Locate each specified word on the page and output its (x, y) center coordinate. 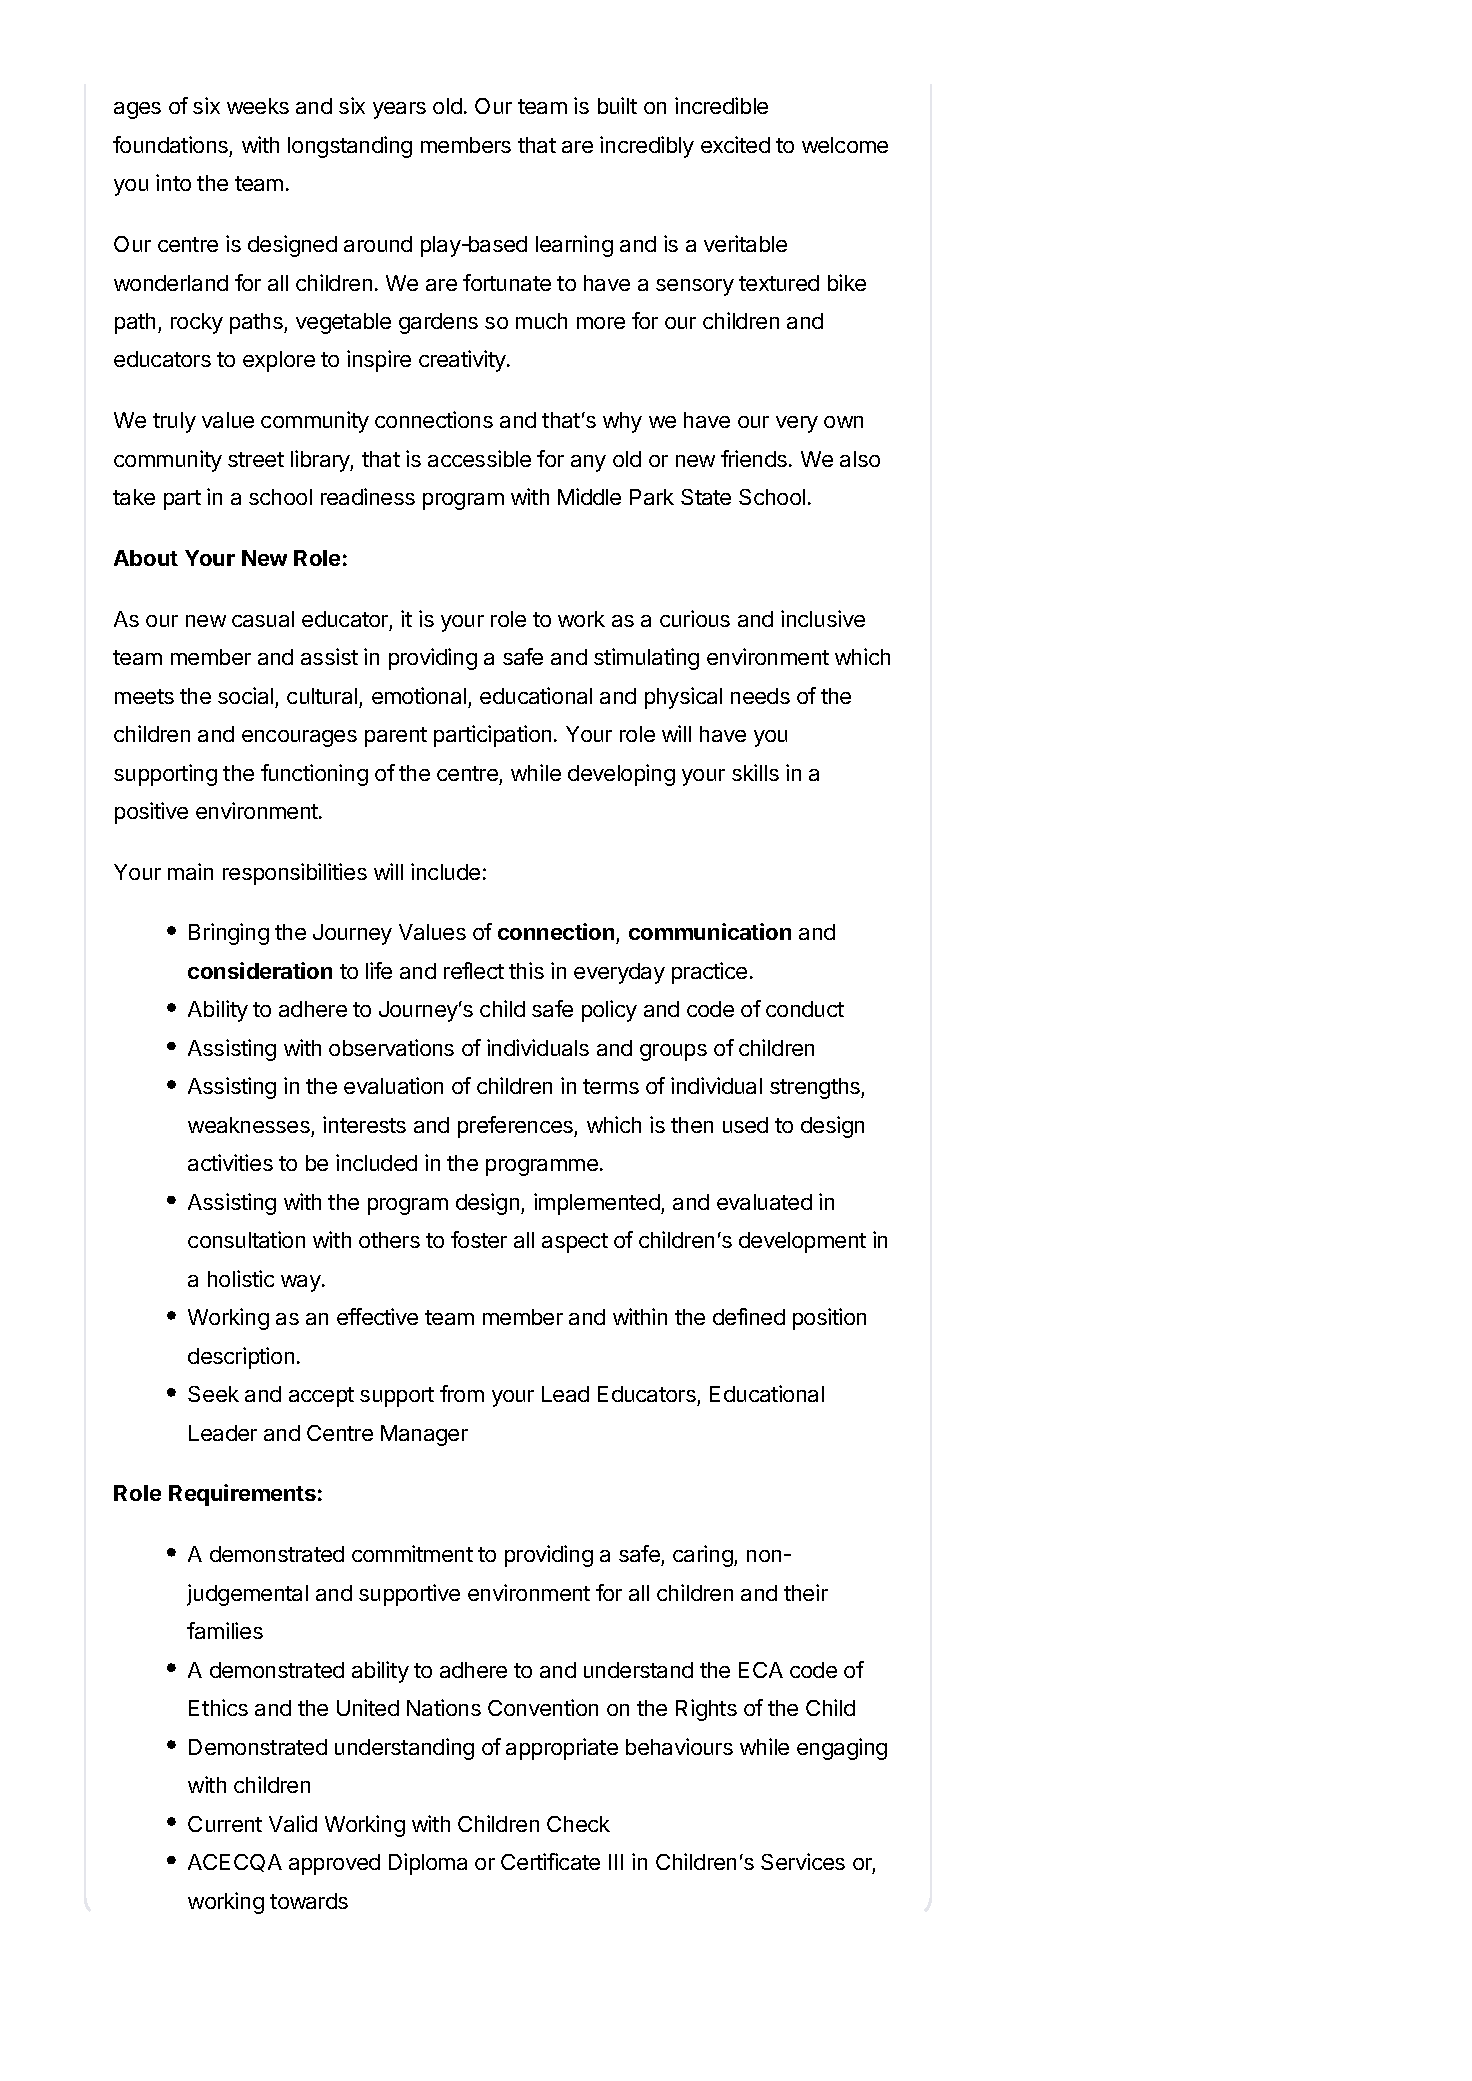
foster (479, 1239)
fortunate (507, 282)
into (173, 182)
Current (225, 1824)
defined (749, 1316)
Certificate (550, 1861)
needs (760, 696)
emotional (419, 695)
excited (735, 144)
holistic (241, 1278)
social (245, 695)
